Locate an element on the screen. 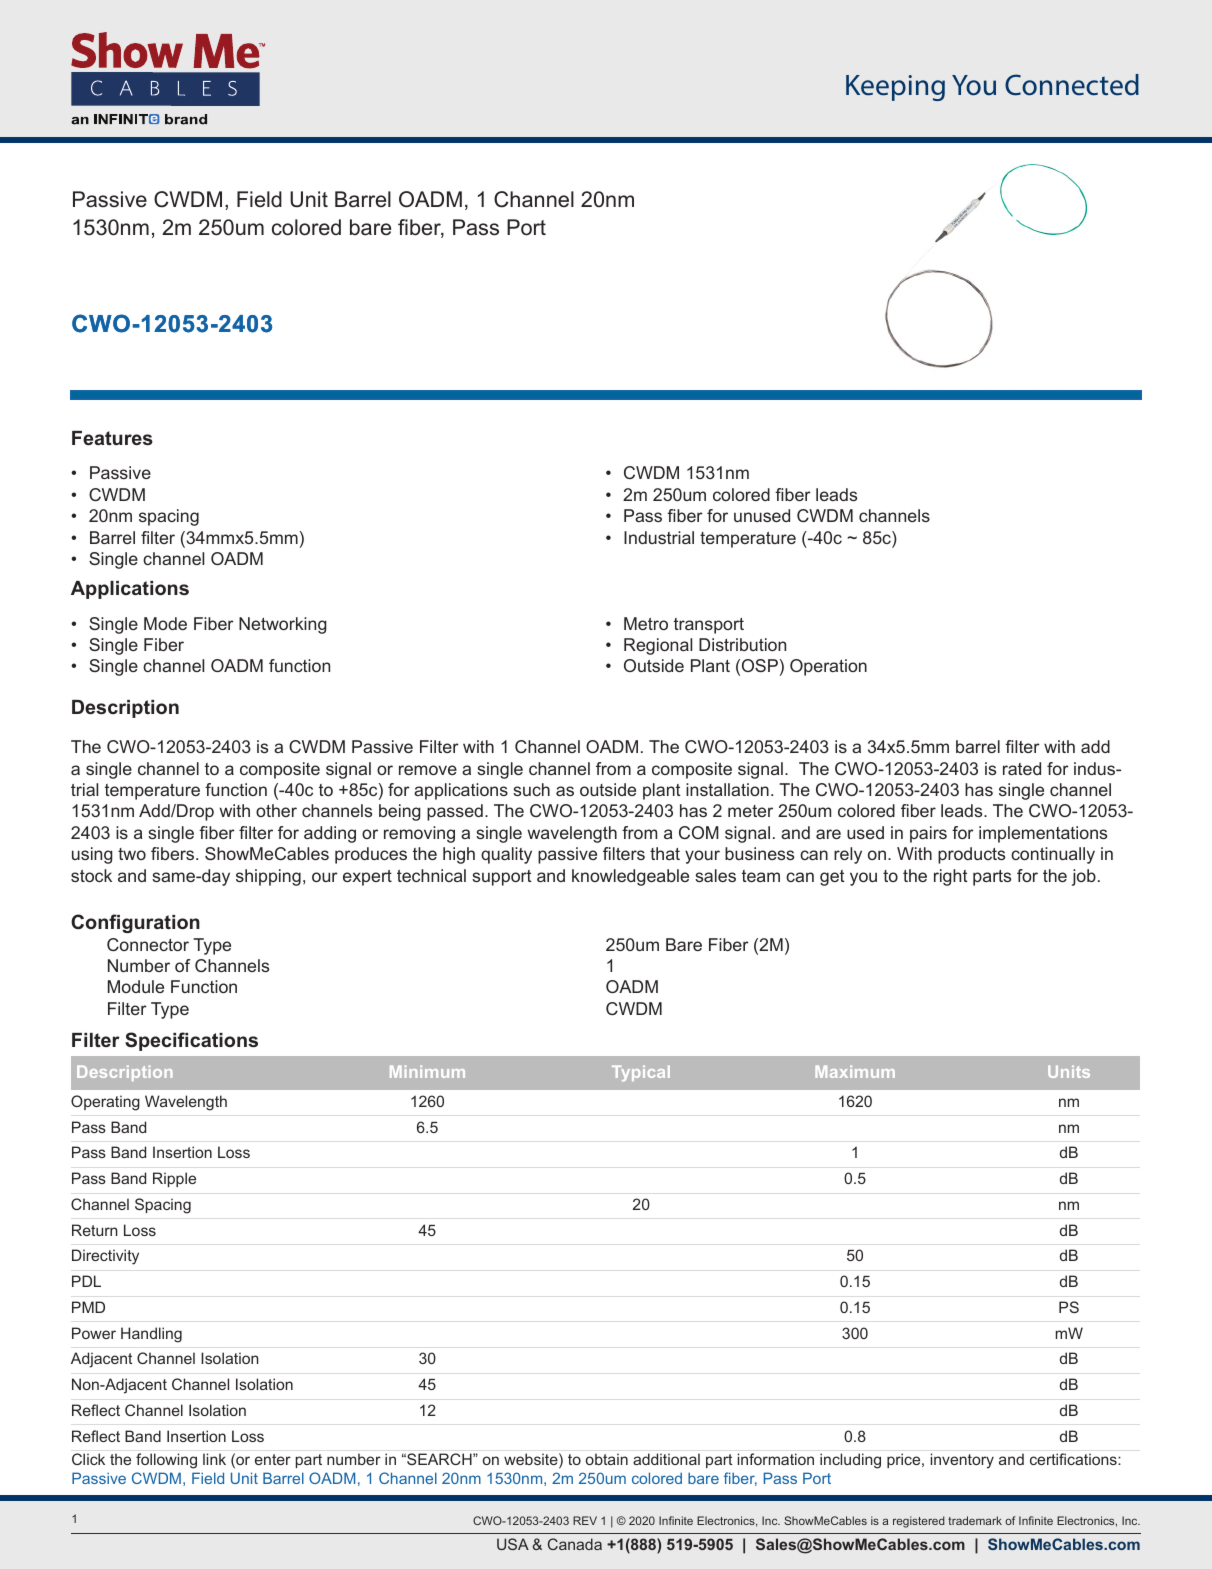 This screenshot has width=1212, height=1569. Connected is located at coordinates (1072, 85).
